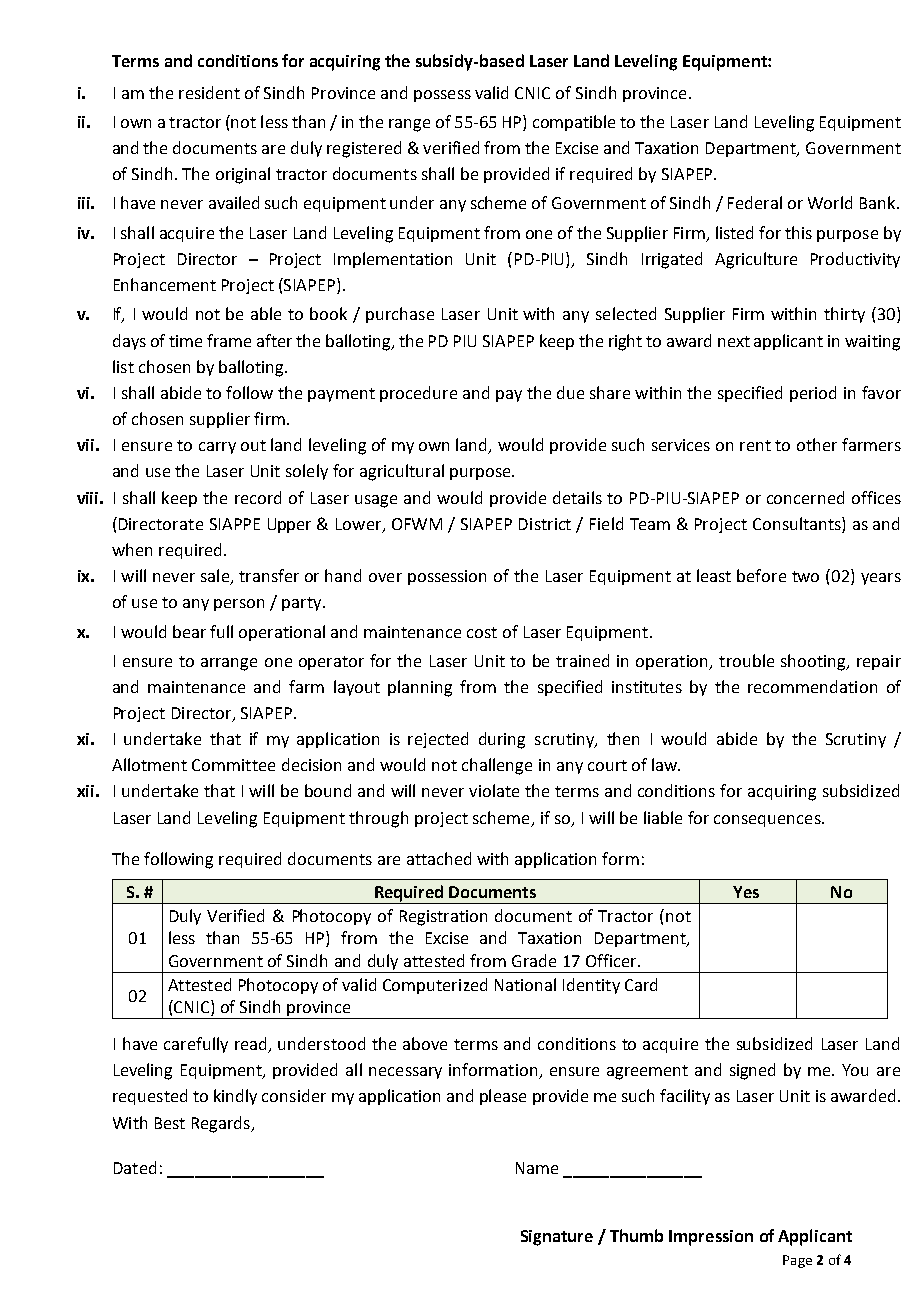 The height and width of the screenshot is (1307, 924). Describe the element at coordinates (217, 448) in the screenshot. I see `carry` at that location.
